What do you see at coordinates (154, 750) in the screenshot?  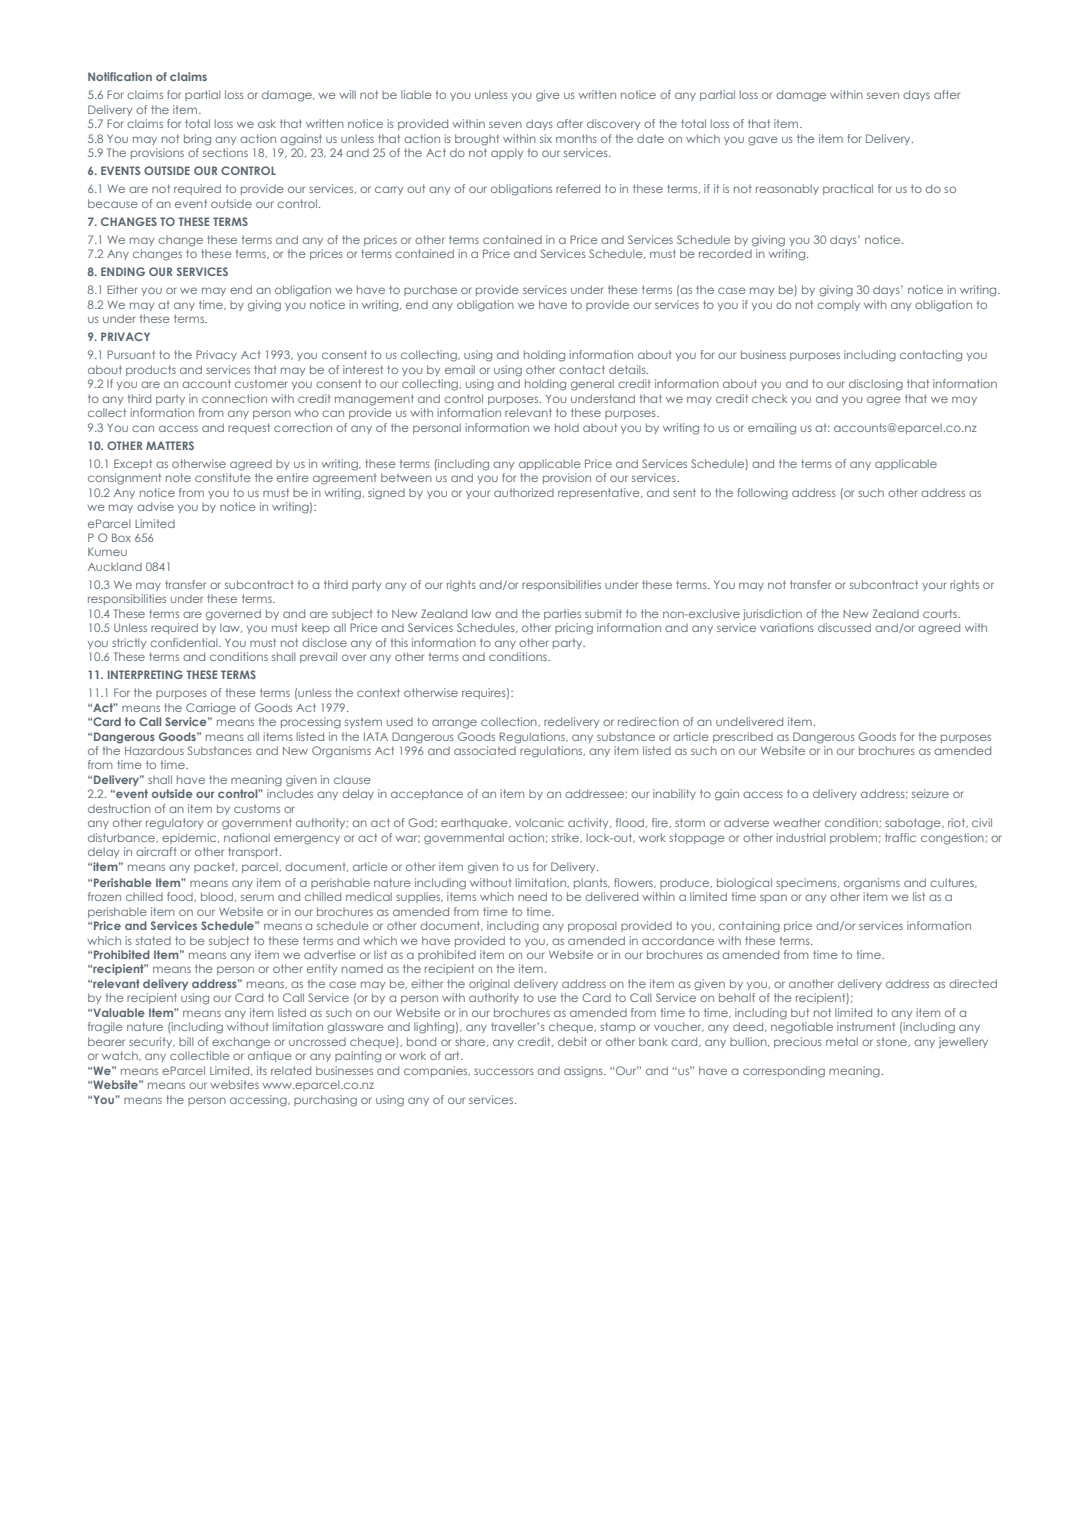 I see `Hazardous` at bounding box center [154, 750].
